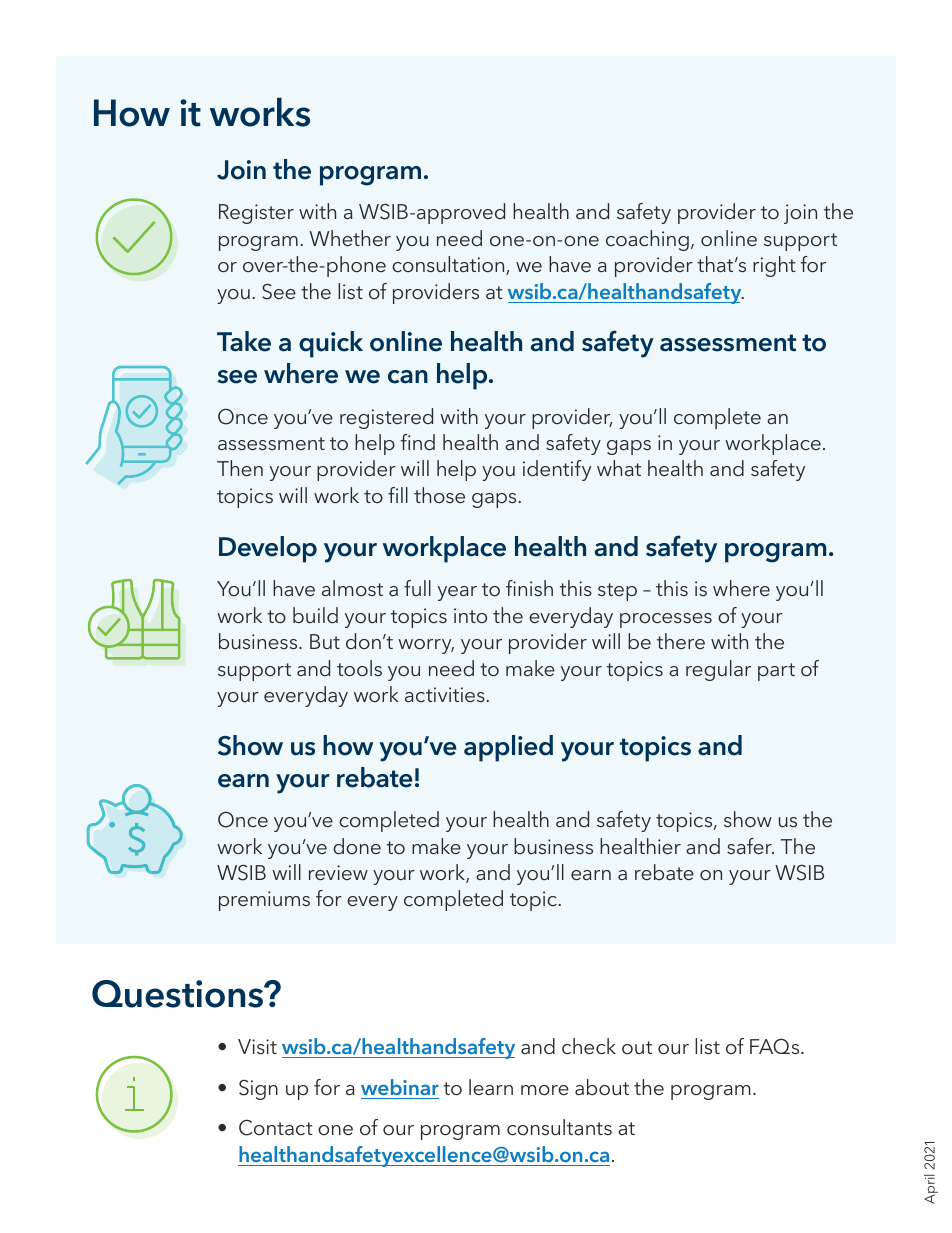  Describe the element at coordinates (449, 265) in the document. I see `consultation` at that location.
